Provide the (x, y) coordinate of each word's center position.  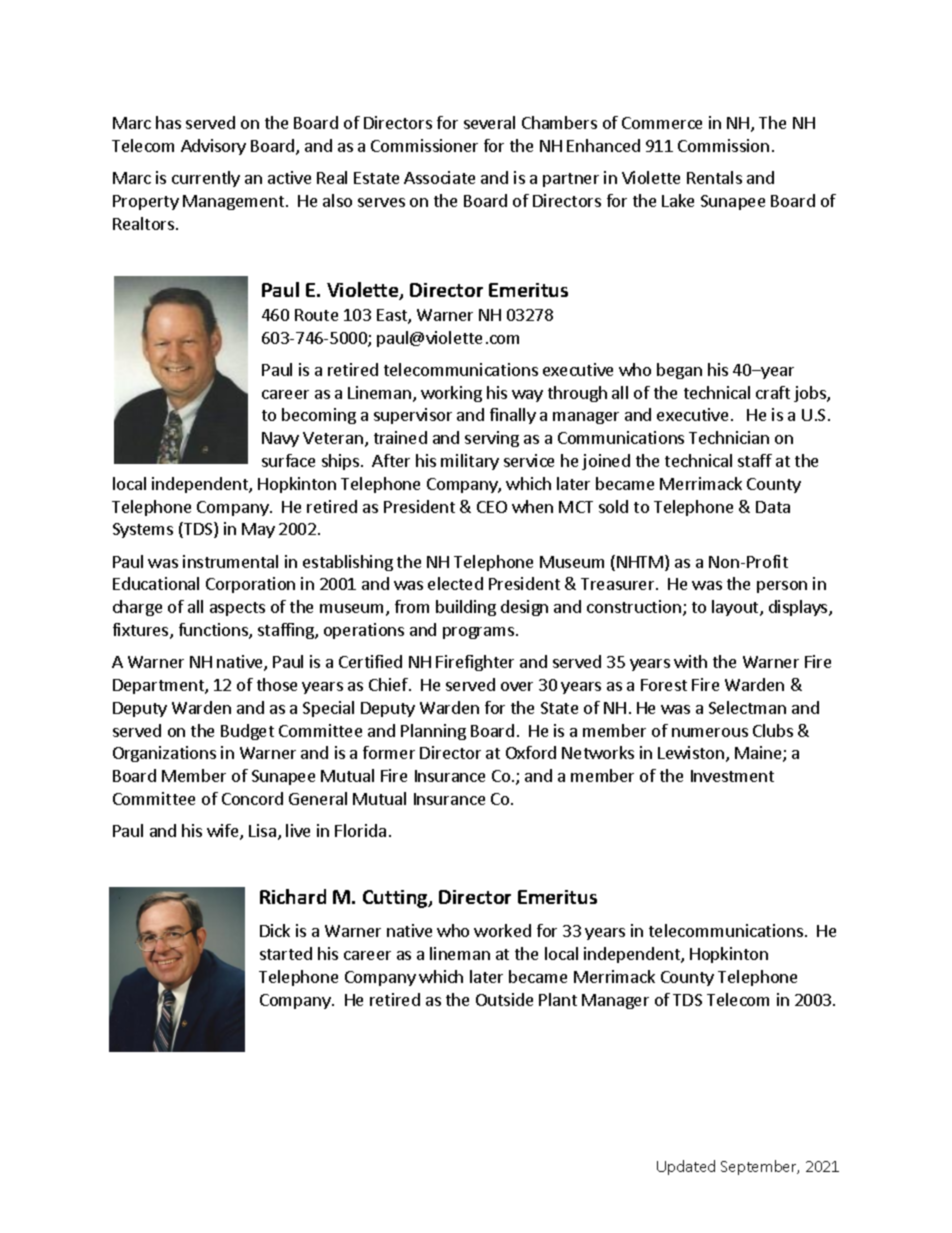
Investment (732, 776)
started (286, 953)
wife (224, 832)
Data (773, 507)
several (489, 122)
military (470, 462)
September (760, 1167)
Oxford (531, 752)
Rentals (714, 177)
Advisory (213, 147)
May (258, 530)
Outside (504, 999)
